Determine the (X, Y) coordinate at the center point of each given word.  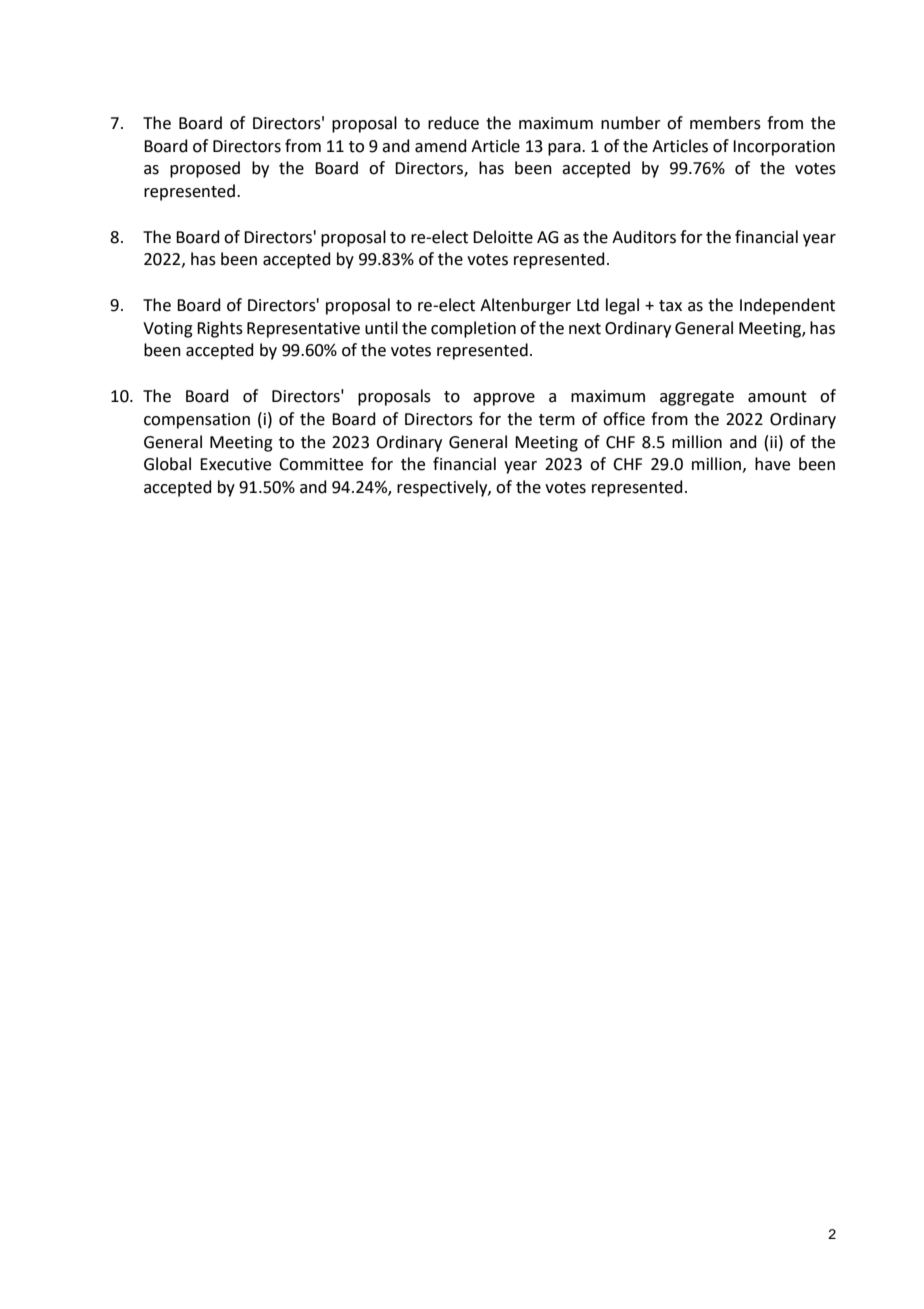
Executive (235, 464)
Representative (303, 330)
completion (473, 329)
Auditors (644, 237)
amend (441, 146)
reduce (453, 123)
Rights (220, 329)
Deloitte (503, 237)
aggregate (697, 398)
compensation (197, 421)
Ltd (588, 305)
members (725, 123)
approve (504, 399)
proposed (205, 169)
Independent (787, 306)
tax (670, 306)
